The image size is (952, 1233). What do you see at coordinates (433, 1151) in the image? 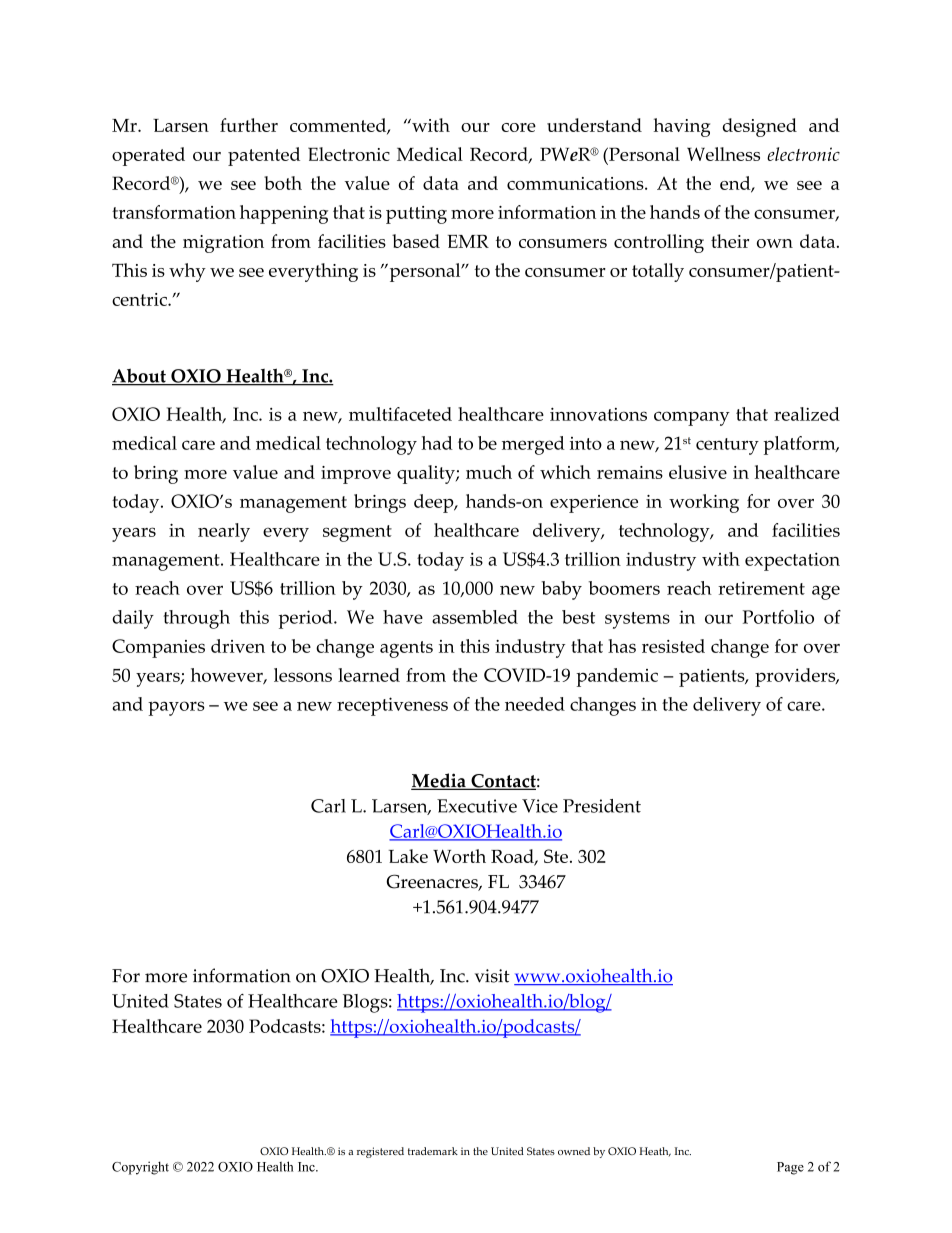
I see `trademark` at bounding box center [433, 1151].
